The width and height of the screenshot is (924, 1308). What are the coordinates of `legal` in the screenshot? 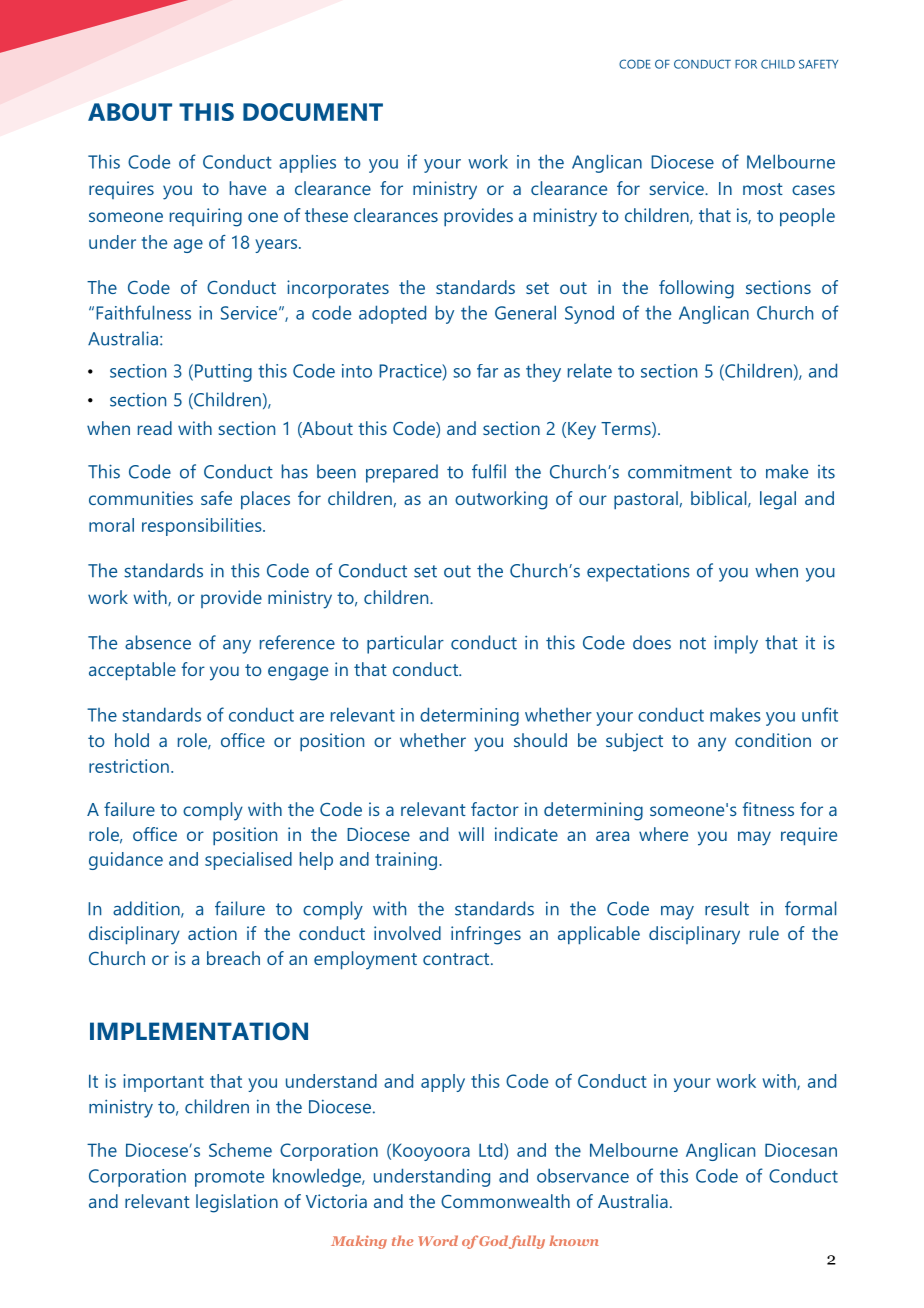 It's located at (778, 500).
